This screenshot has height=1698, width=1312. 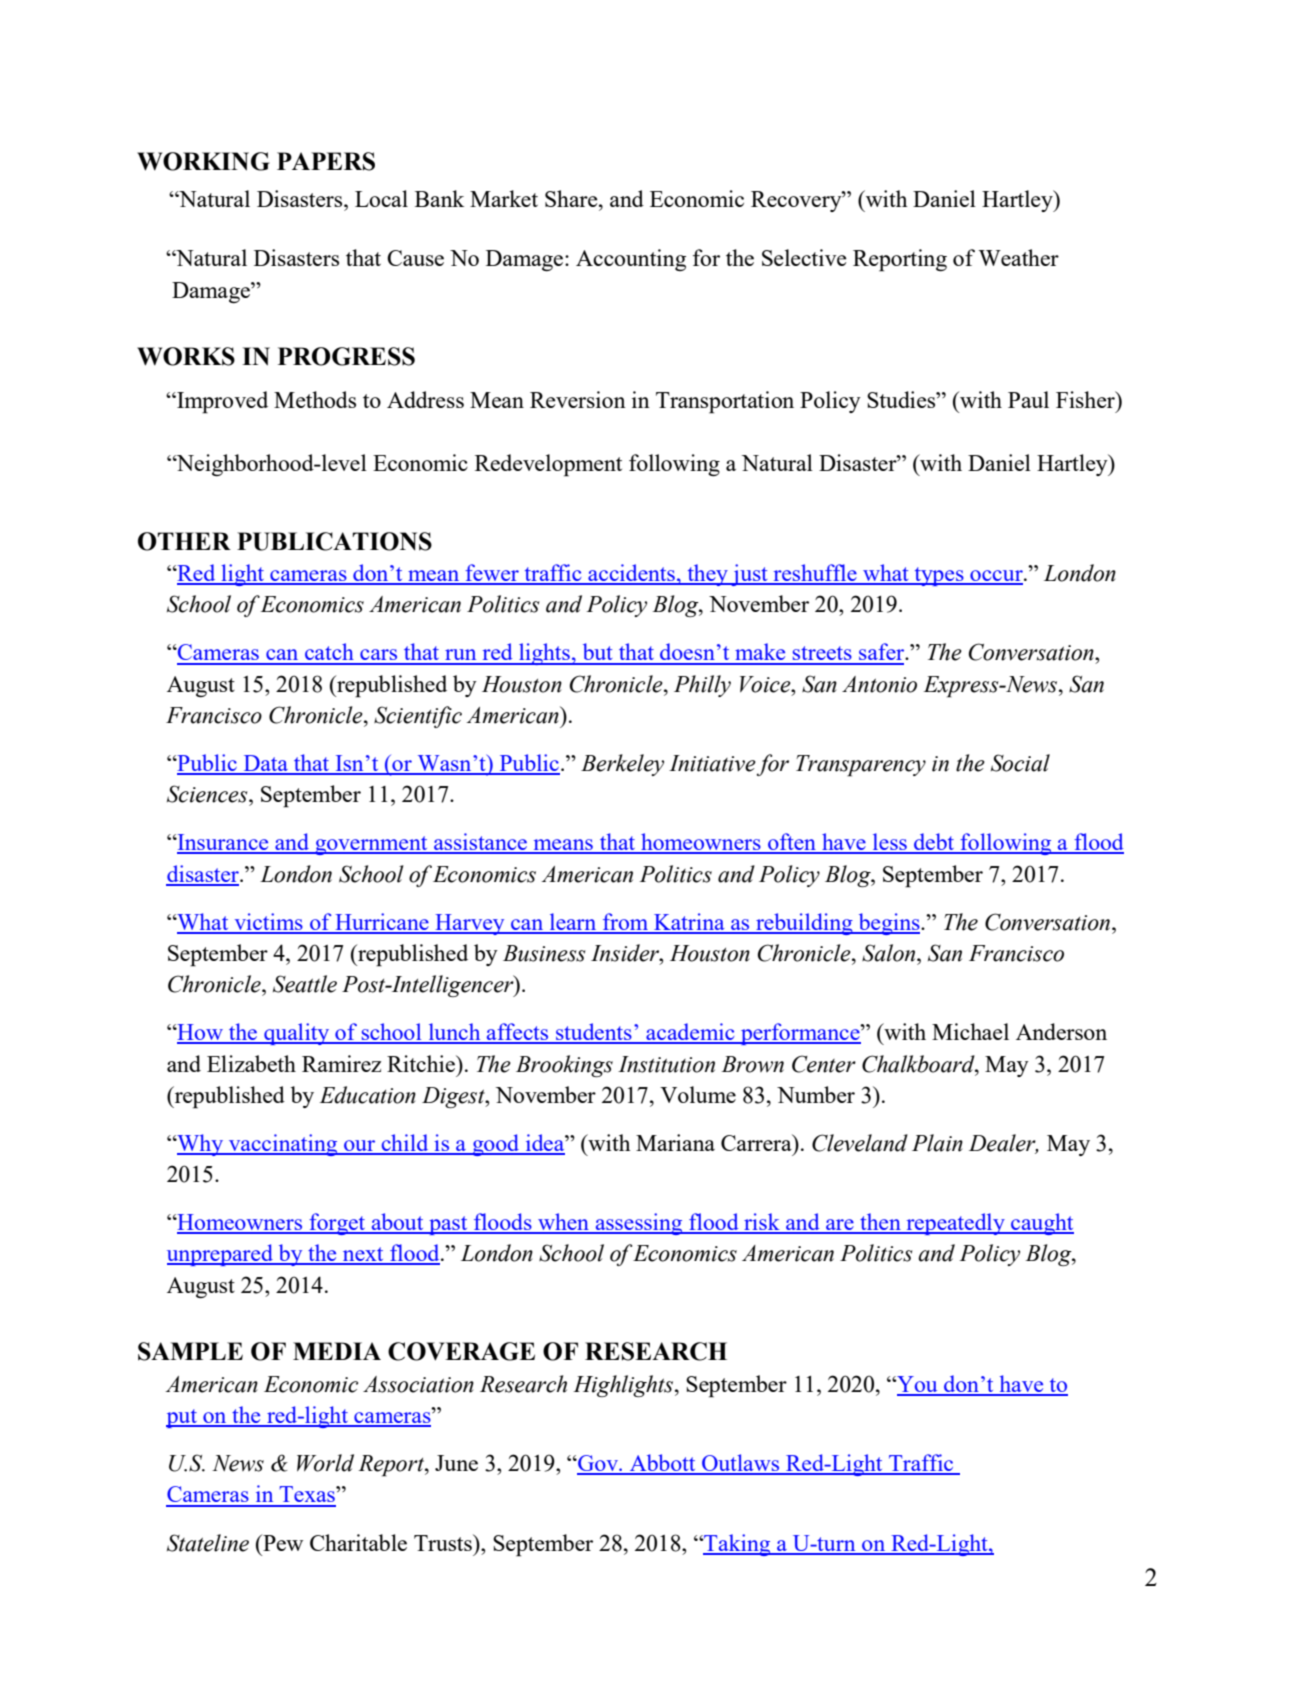 I want to click on Outlaws, so click(x=741, y=1464).
